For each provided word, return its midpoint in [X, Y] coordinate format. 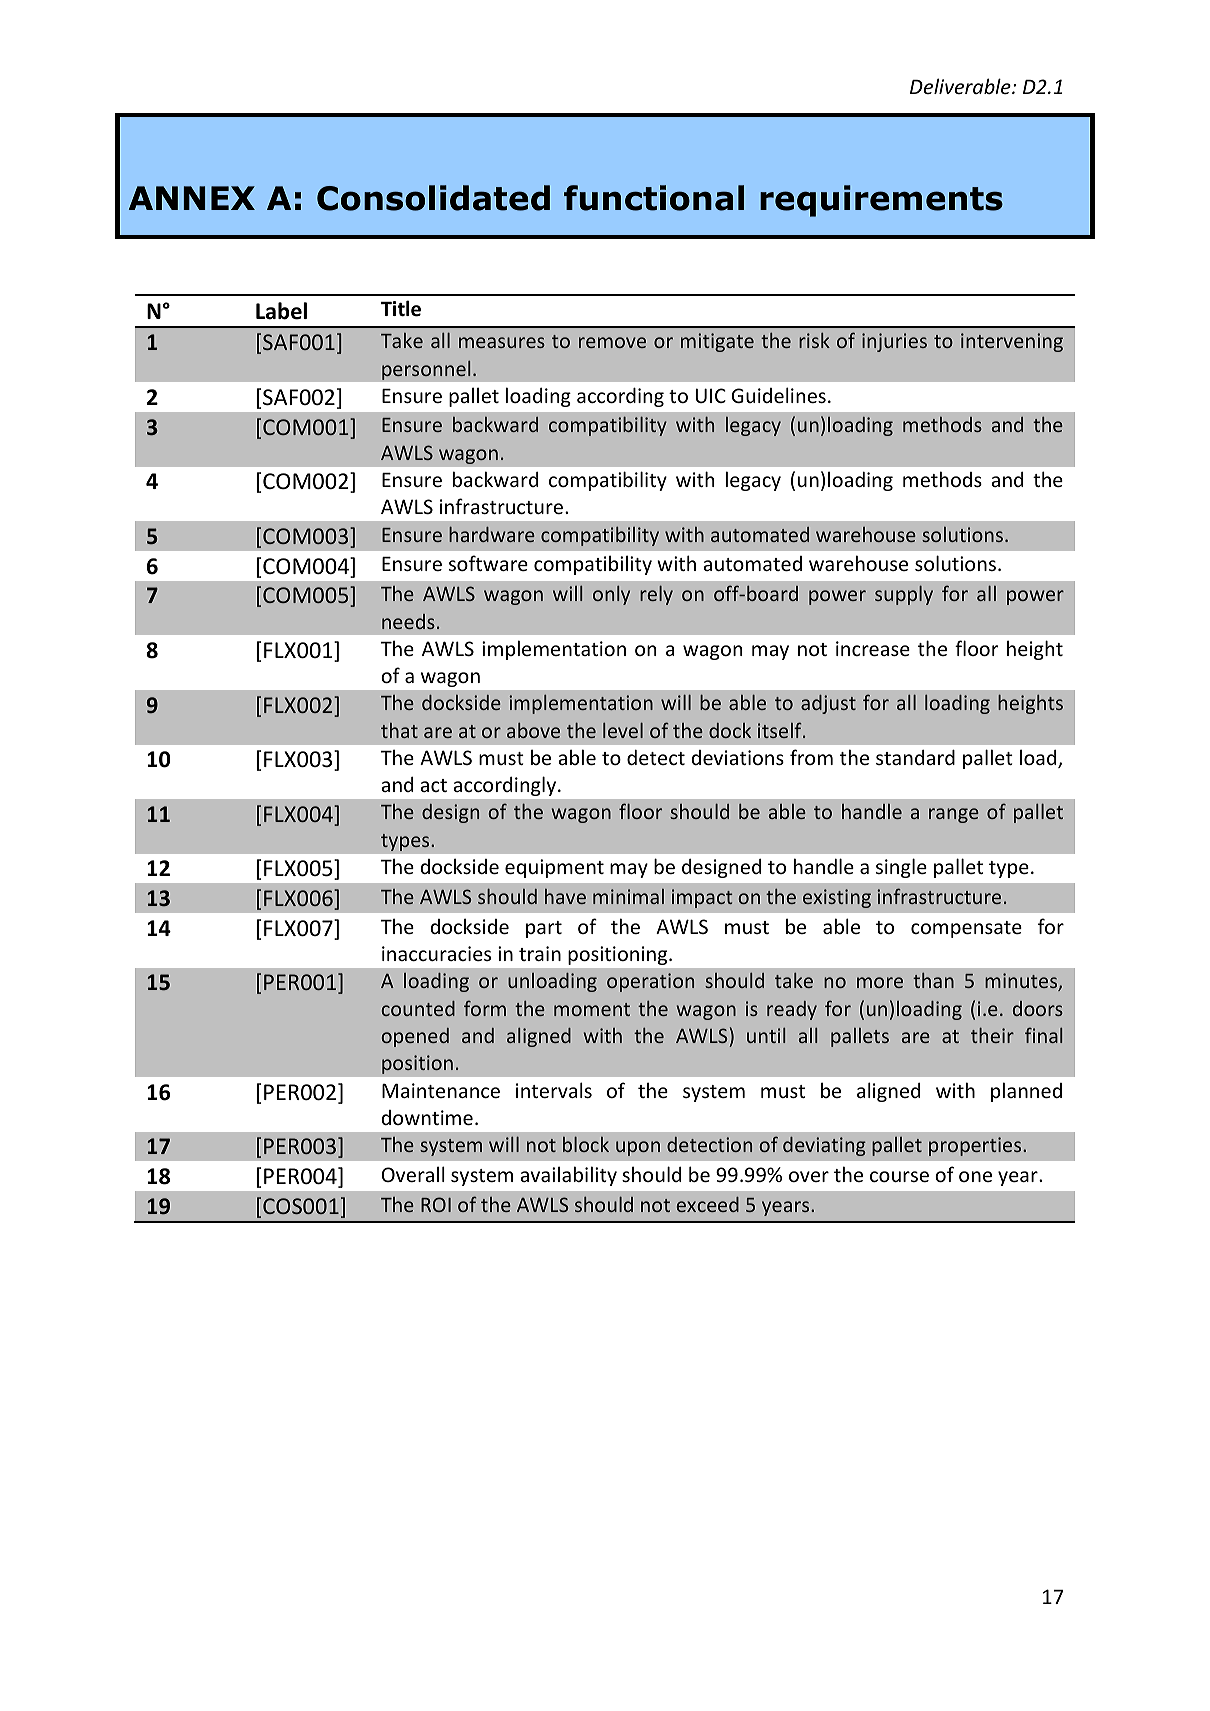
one [975, 1176]
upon [638, 1148]
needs [408, 621]
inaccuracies [436, 953]
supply [904, 595]
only [611, 595]
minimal [628, 896]
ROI [436, 1204]
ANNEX [192, 198]
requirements [881, 201]
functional [654, 198]
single [901, 868]
